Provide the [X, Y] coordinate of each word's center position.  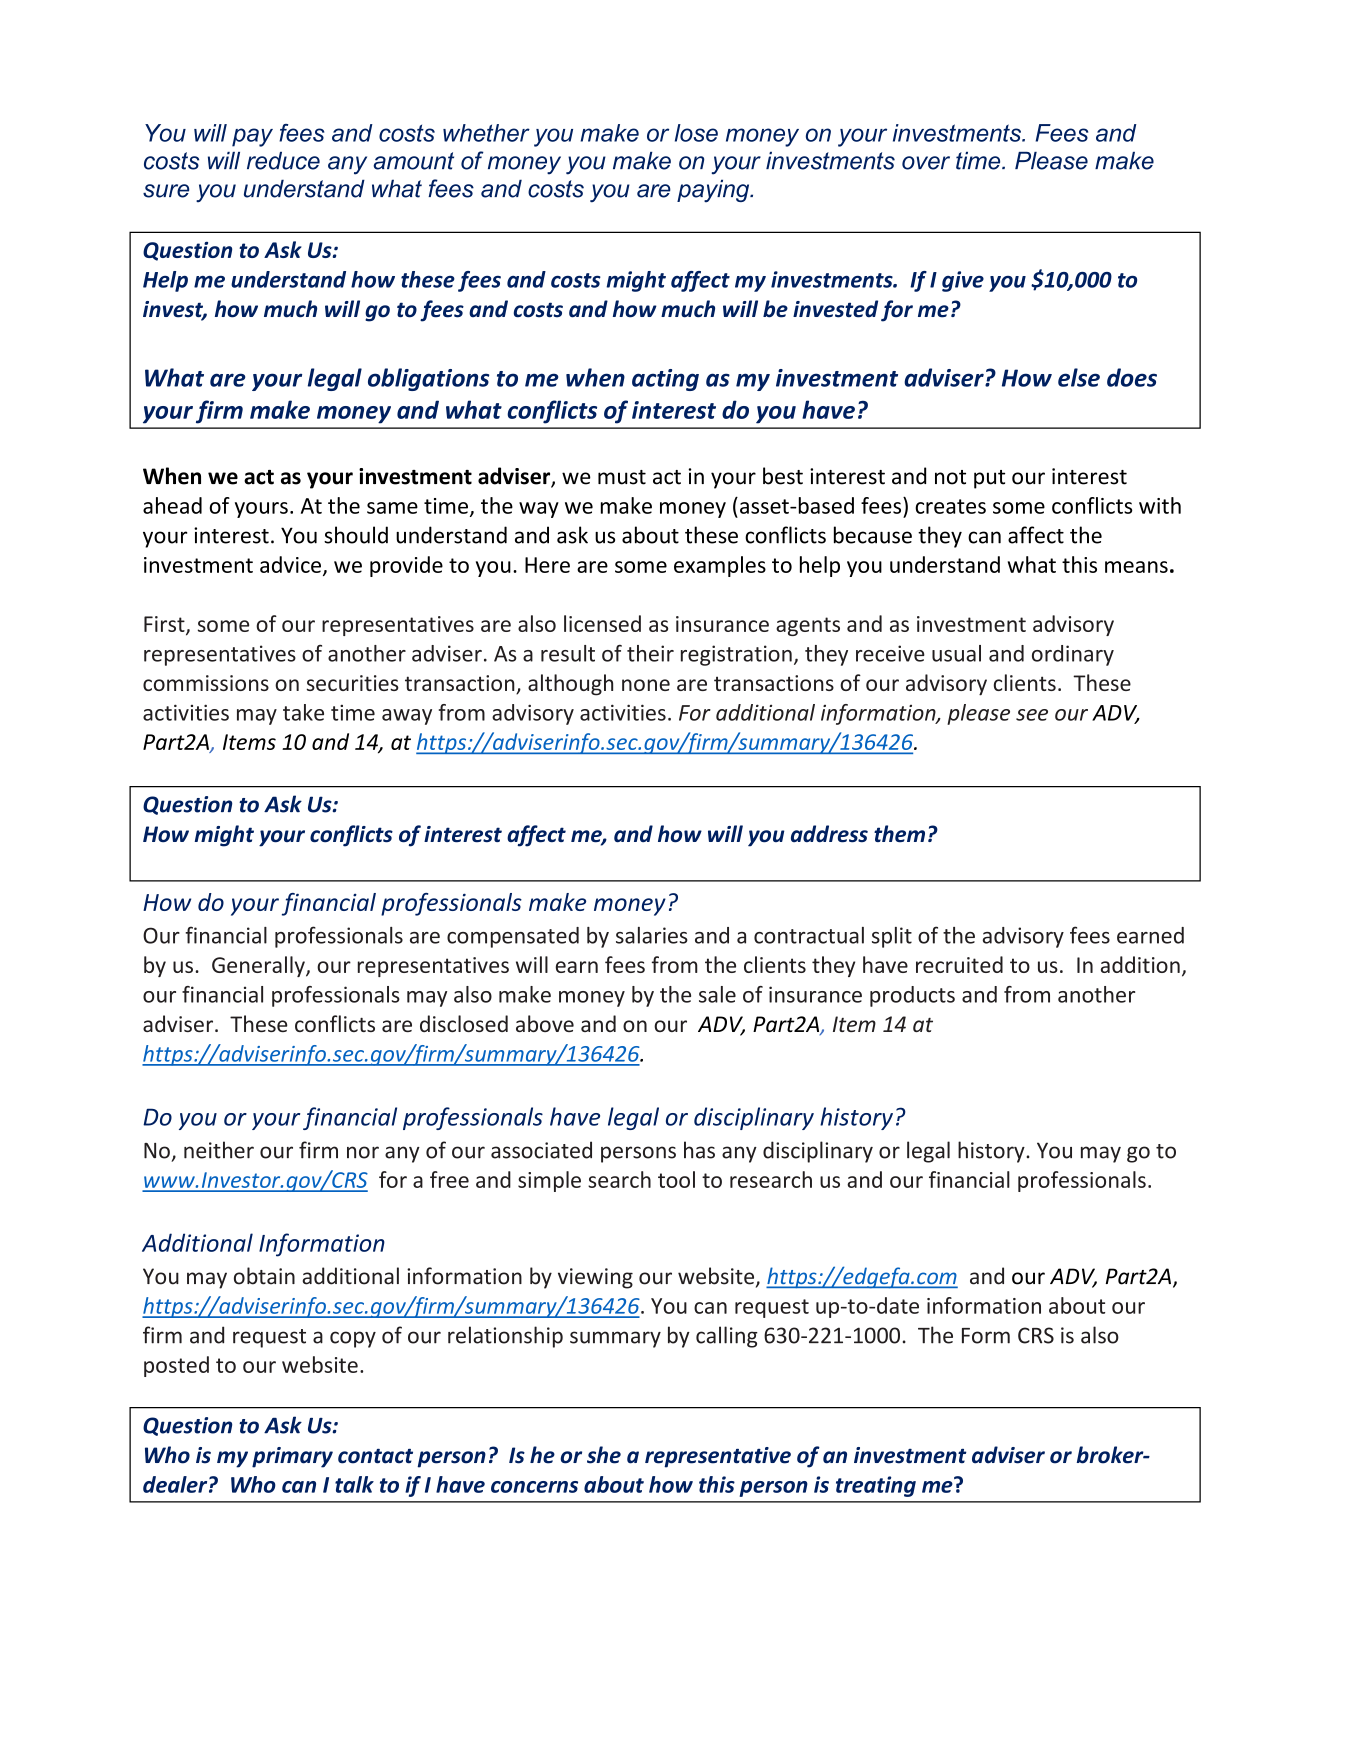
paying [714, 190]
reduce [283, 161]
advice [290, 564]
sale [717, 994]
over [926, 163]
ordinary [1073, 655]
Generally [259, 966]
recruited [959, 964]
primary [292, 1457]
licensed [602, 623]
